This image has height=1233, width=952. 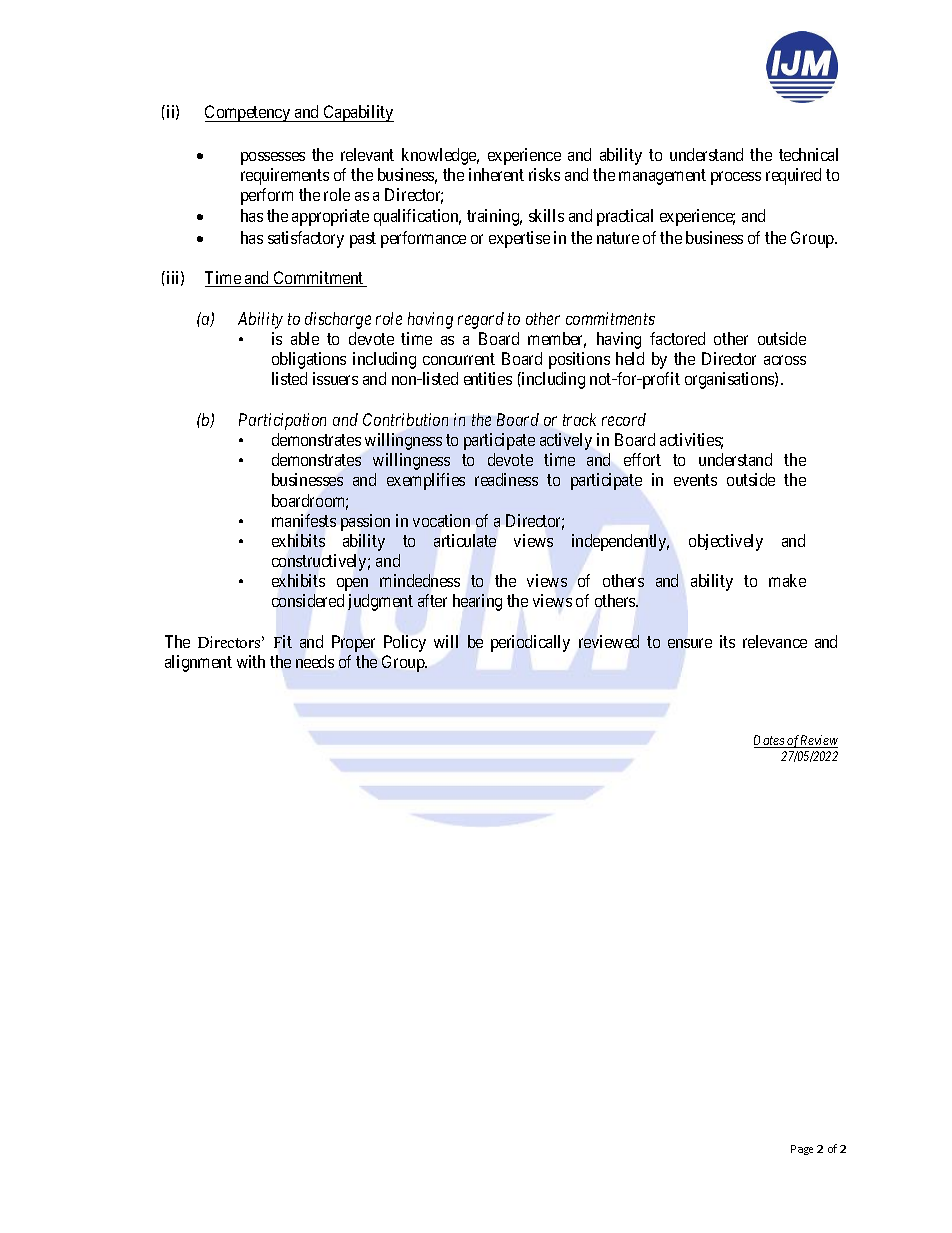 What do you see at coordinates (465, 540) in the image?
I see `articulate` at bounding box center [465, 540].
